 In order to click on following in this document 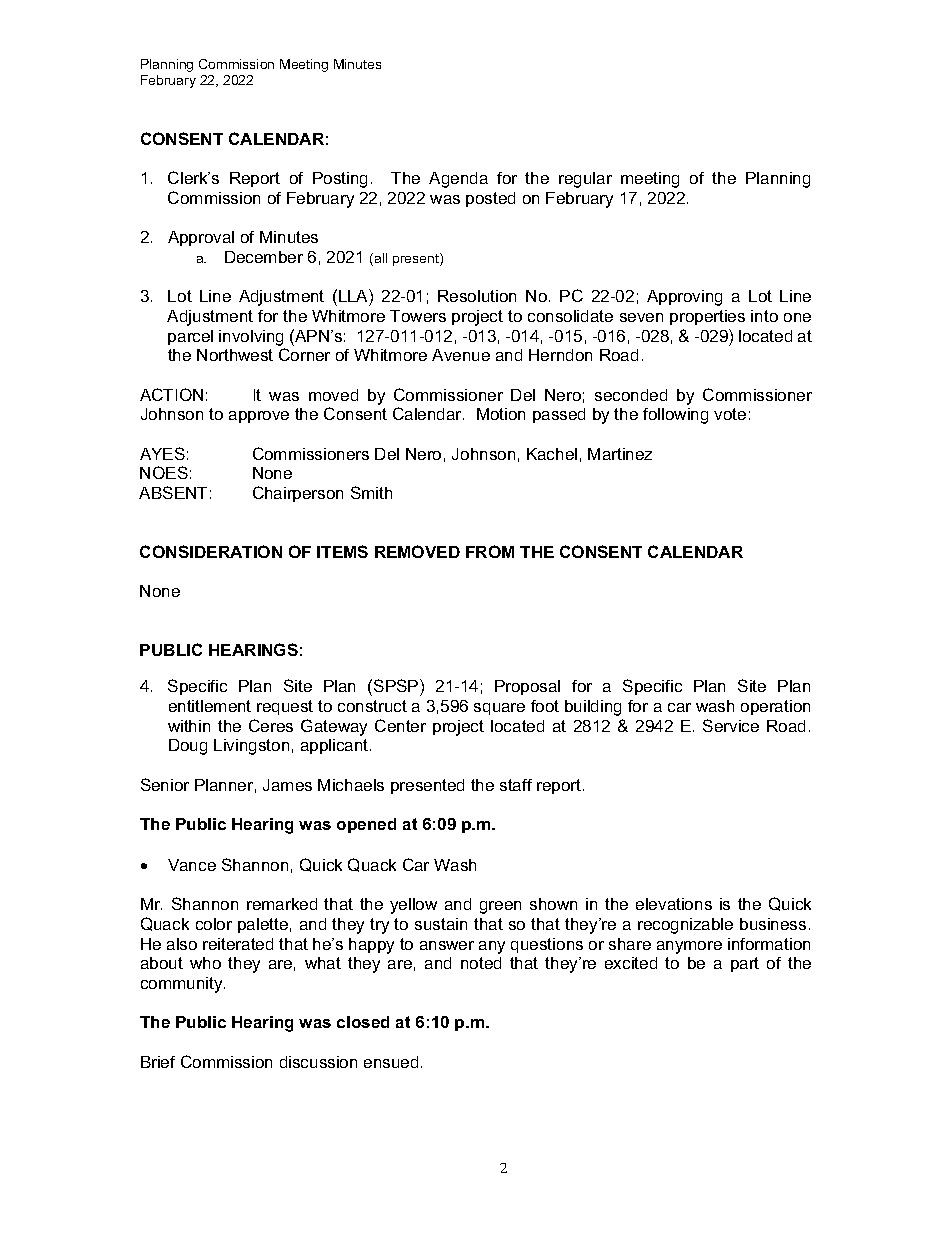, I will do `click(675, 416)`.
